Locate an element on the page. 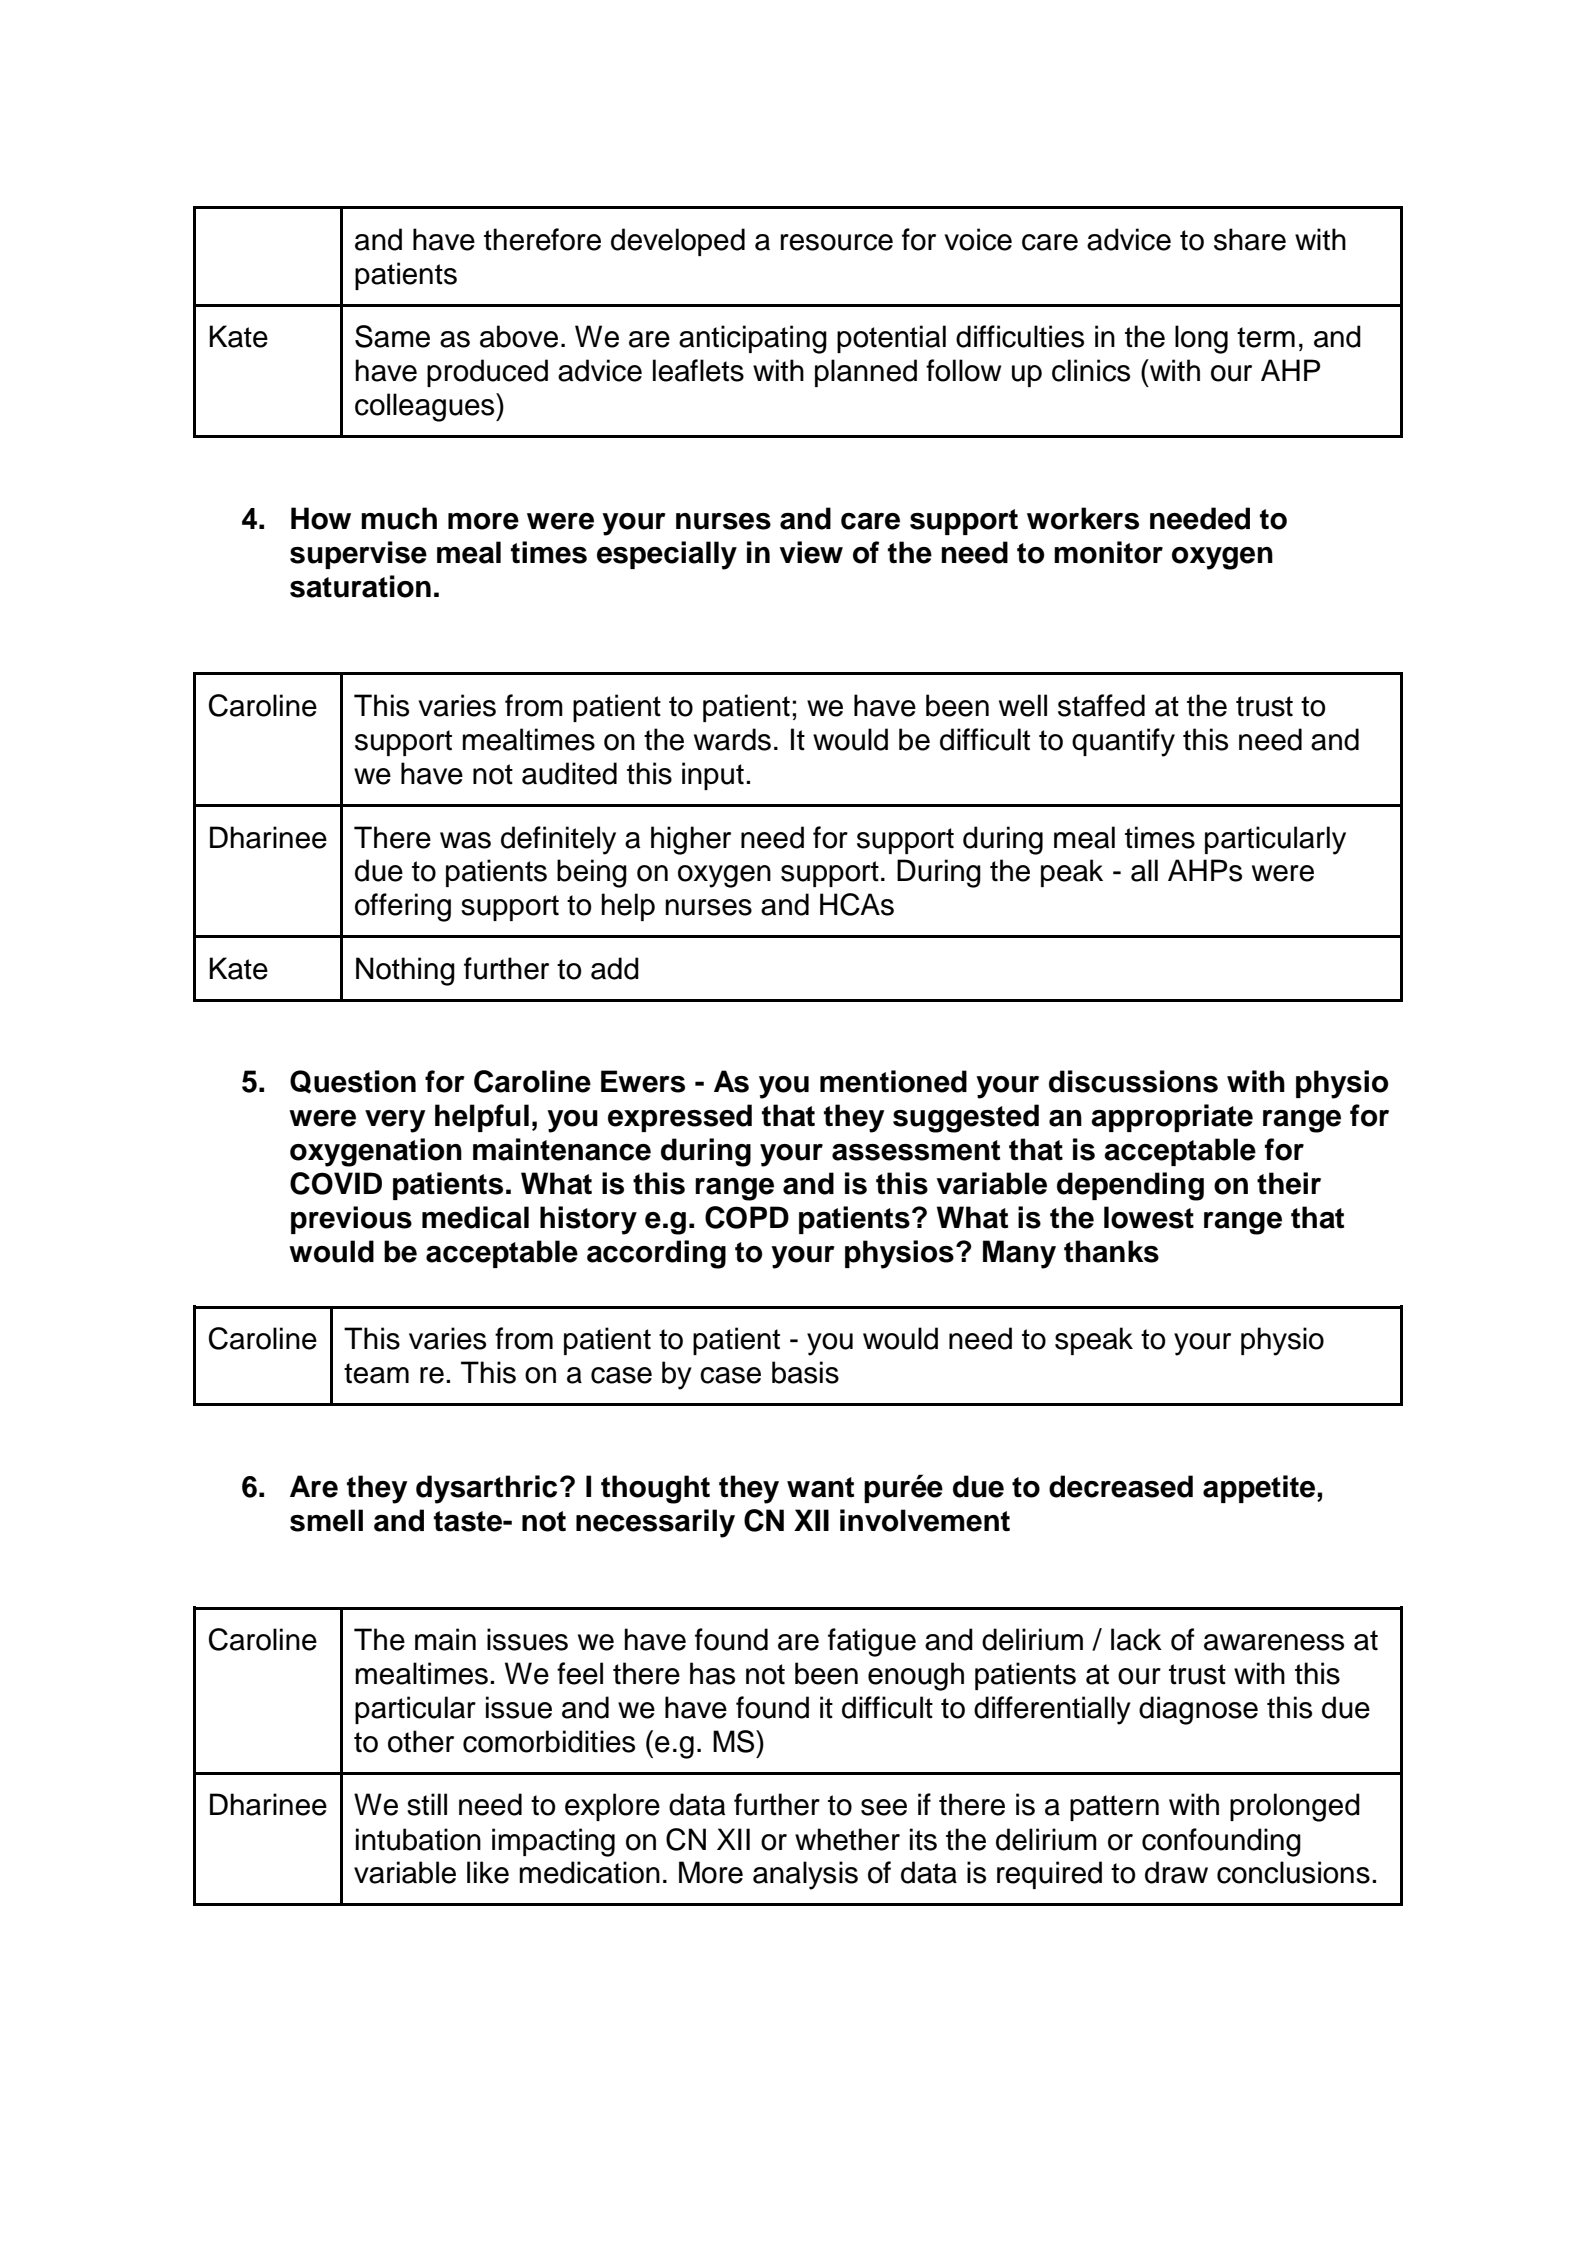 This image has height=2258, width=1596. team is located at coordinates (376, 1373).
